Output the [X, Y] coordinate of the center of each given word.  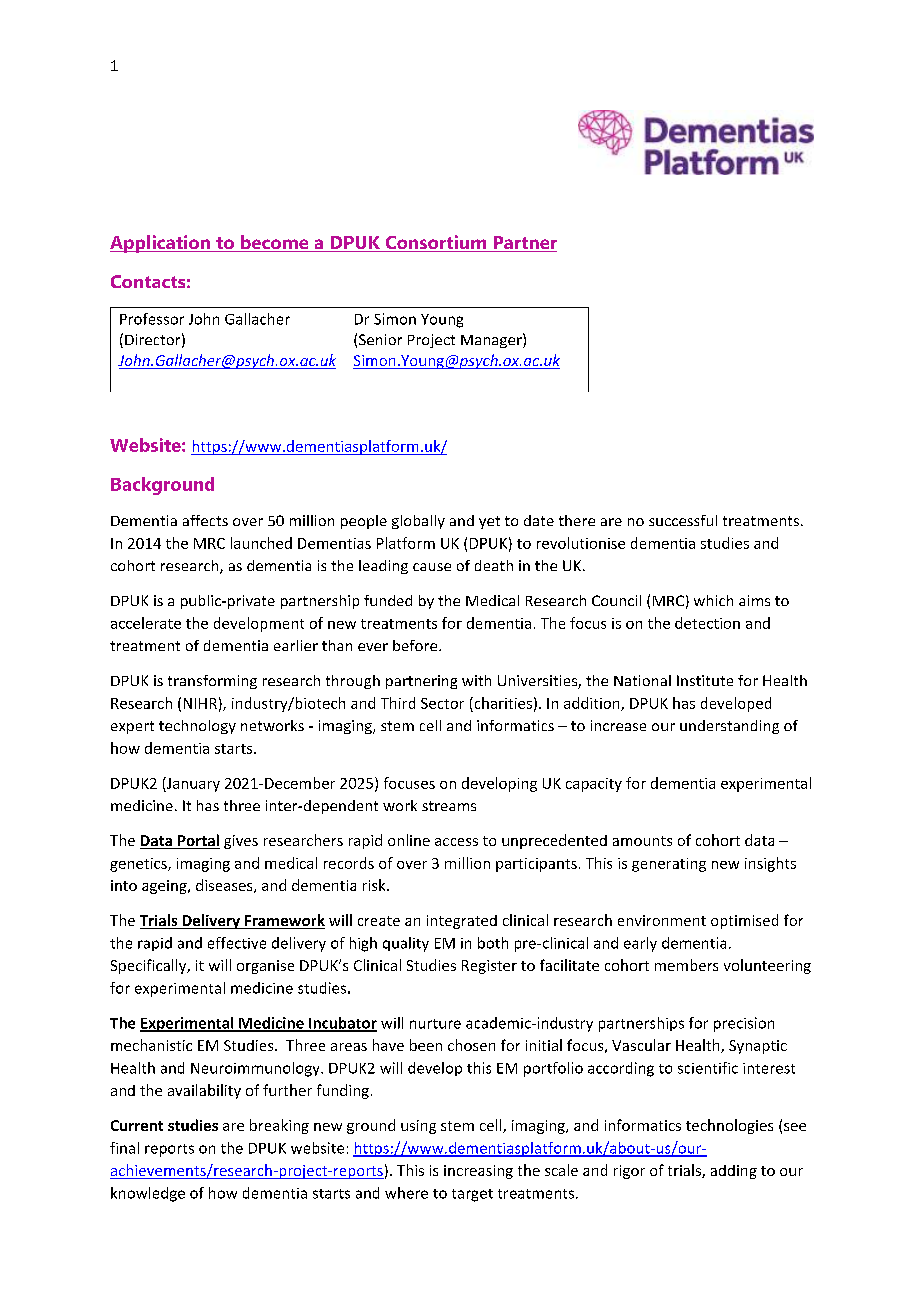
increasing [478, 1172]
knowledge [148, 1194]
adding [734, 1172]
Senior [380, 339]
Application [161, 244]
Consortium [436, 243]
